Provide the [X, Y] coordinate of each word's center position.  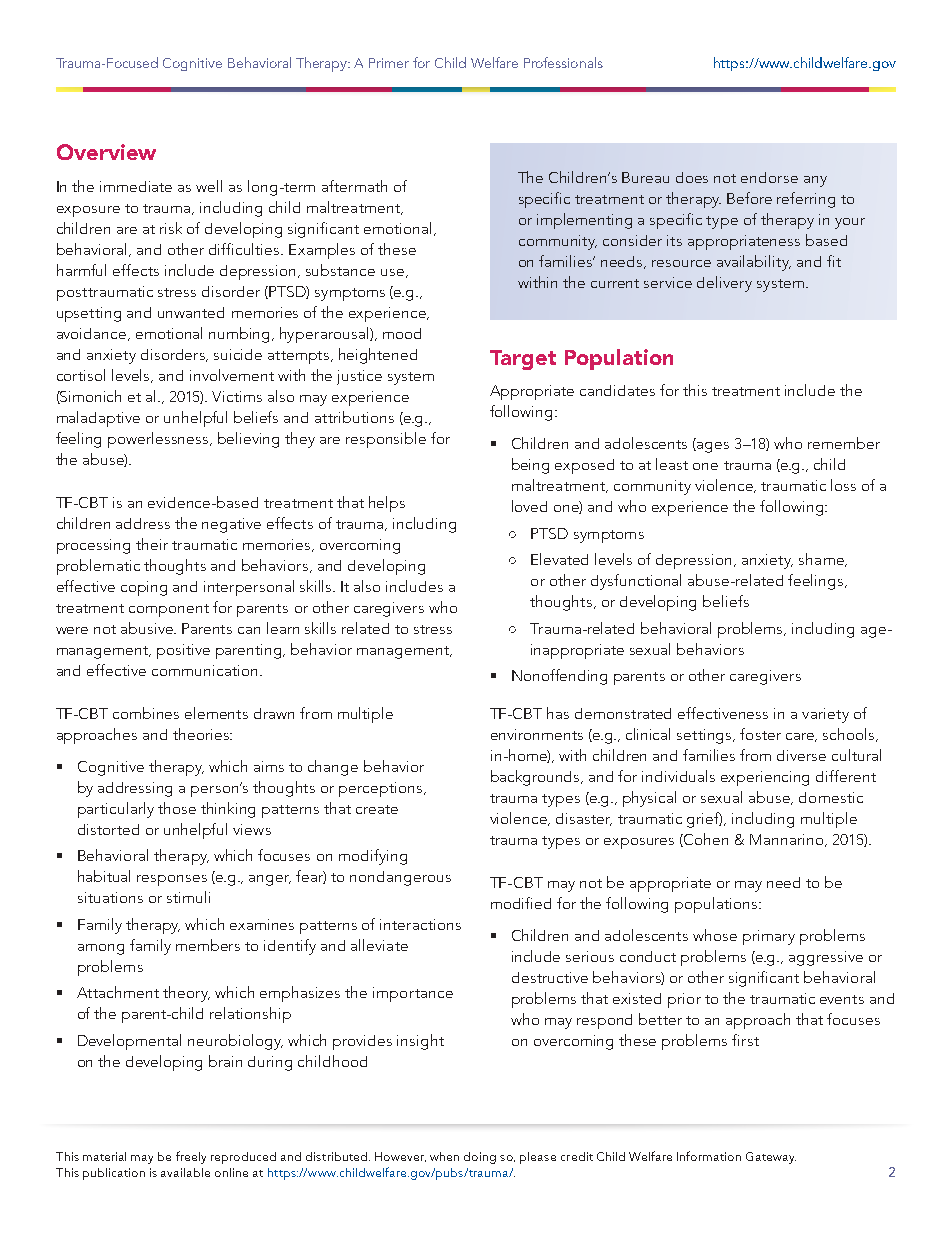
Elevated [559, 559]
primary [769, 937]
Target [523, 360]
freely [191, 1157]
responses [172, 880]
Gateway [771, 1158]
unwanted [191, 312]
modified [521, 903]
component [169, 610]
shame [822, 560]
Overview [106, 152]
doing [480, 1158]
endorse [769, 177]
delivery [724, 284]
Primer [389, 63]
